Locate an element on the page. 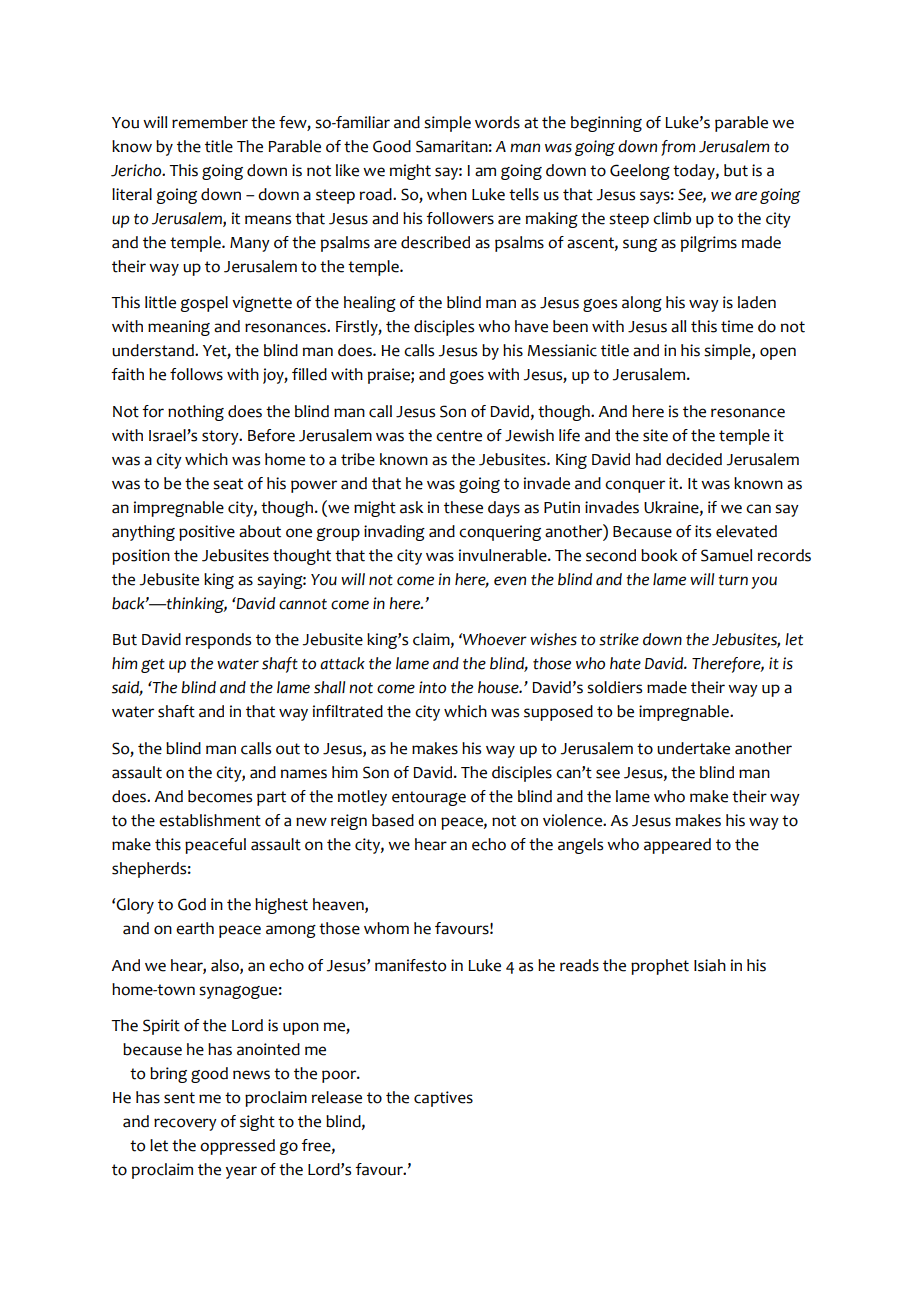 Image resolution: width=924 pixels, height=1308 pixels. remember is located at coordinates (210, 122).
